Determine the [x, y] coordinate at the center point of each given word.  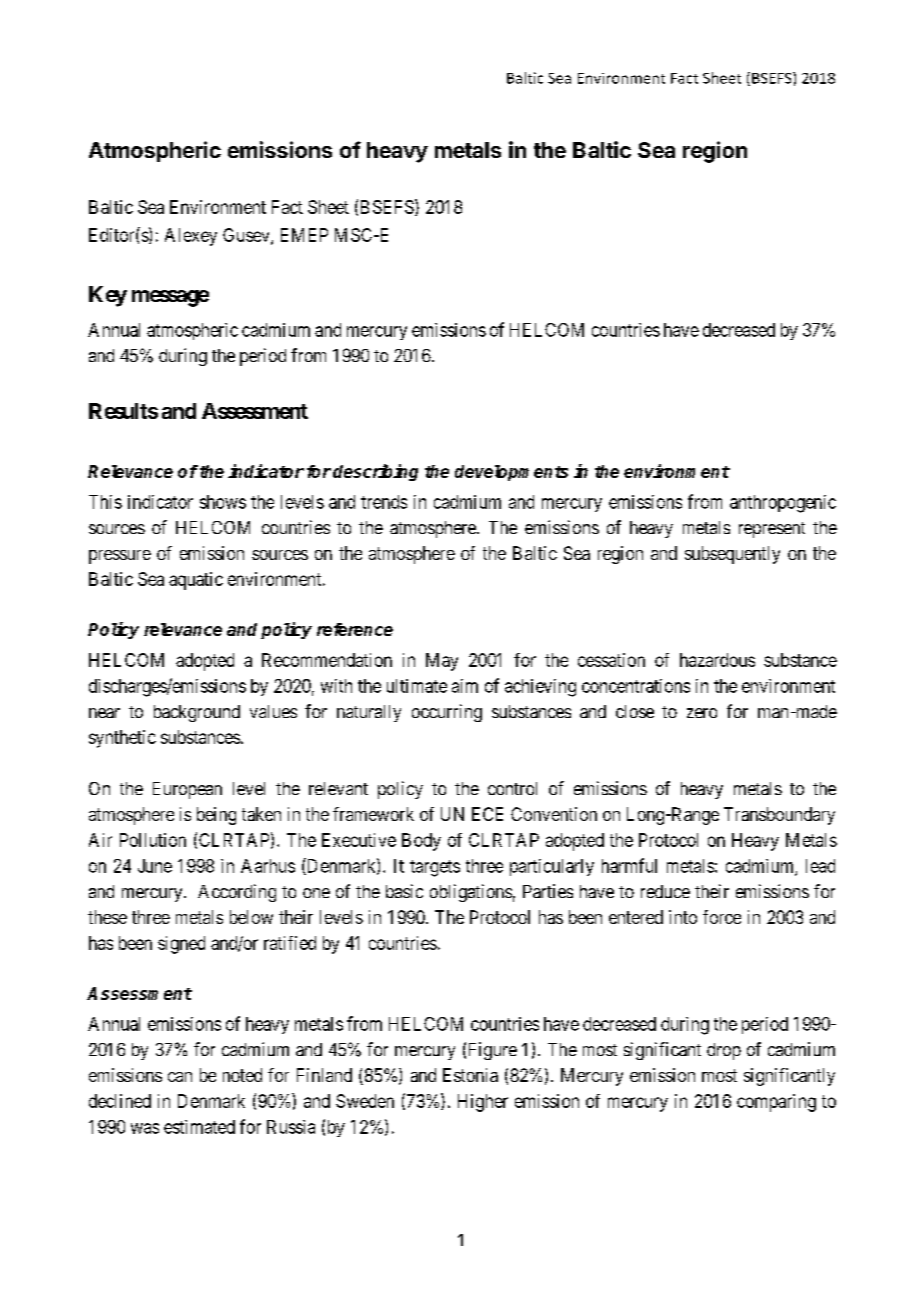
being [216, 816]
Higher [483, 1103]
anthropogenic [783, 504]
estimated [199, 1127]
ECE [487, 814]
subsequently [732, 555]
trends [384, 502]
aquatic [196, 581]
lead [820, 866]
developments [511, 473]
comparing [776, 1103]
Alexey [191, 237]
